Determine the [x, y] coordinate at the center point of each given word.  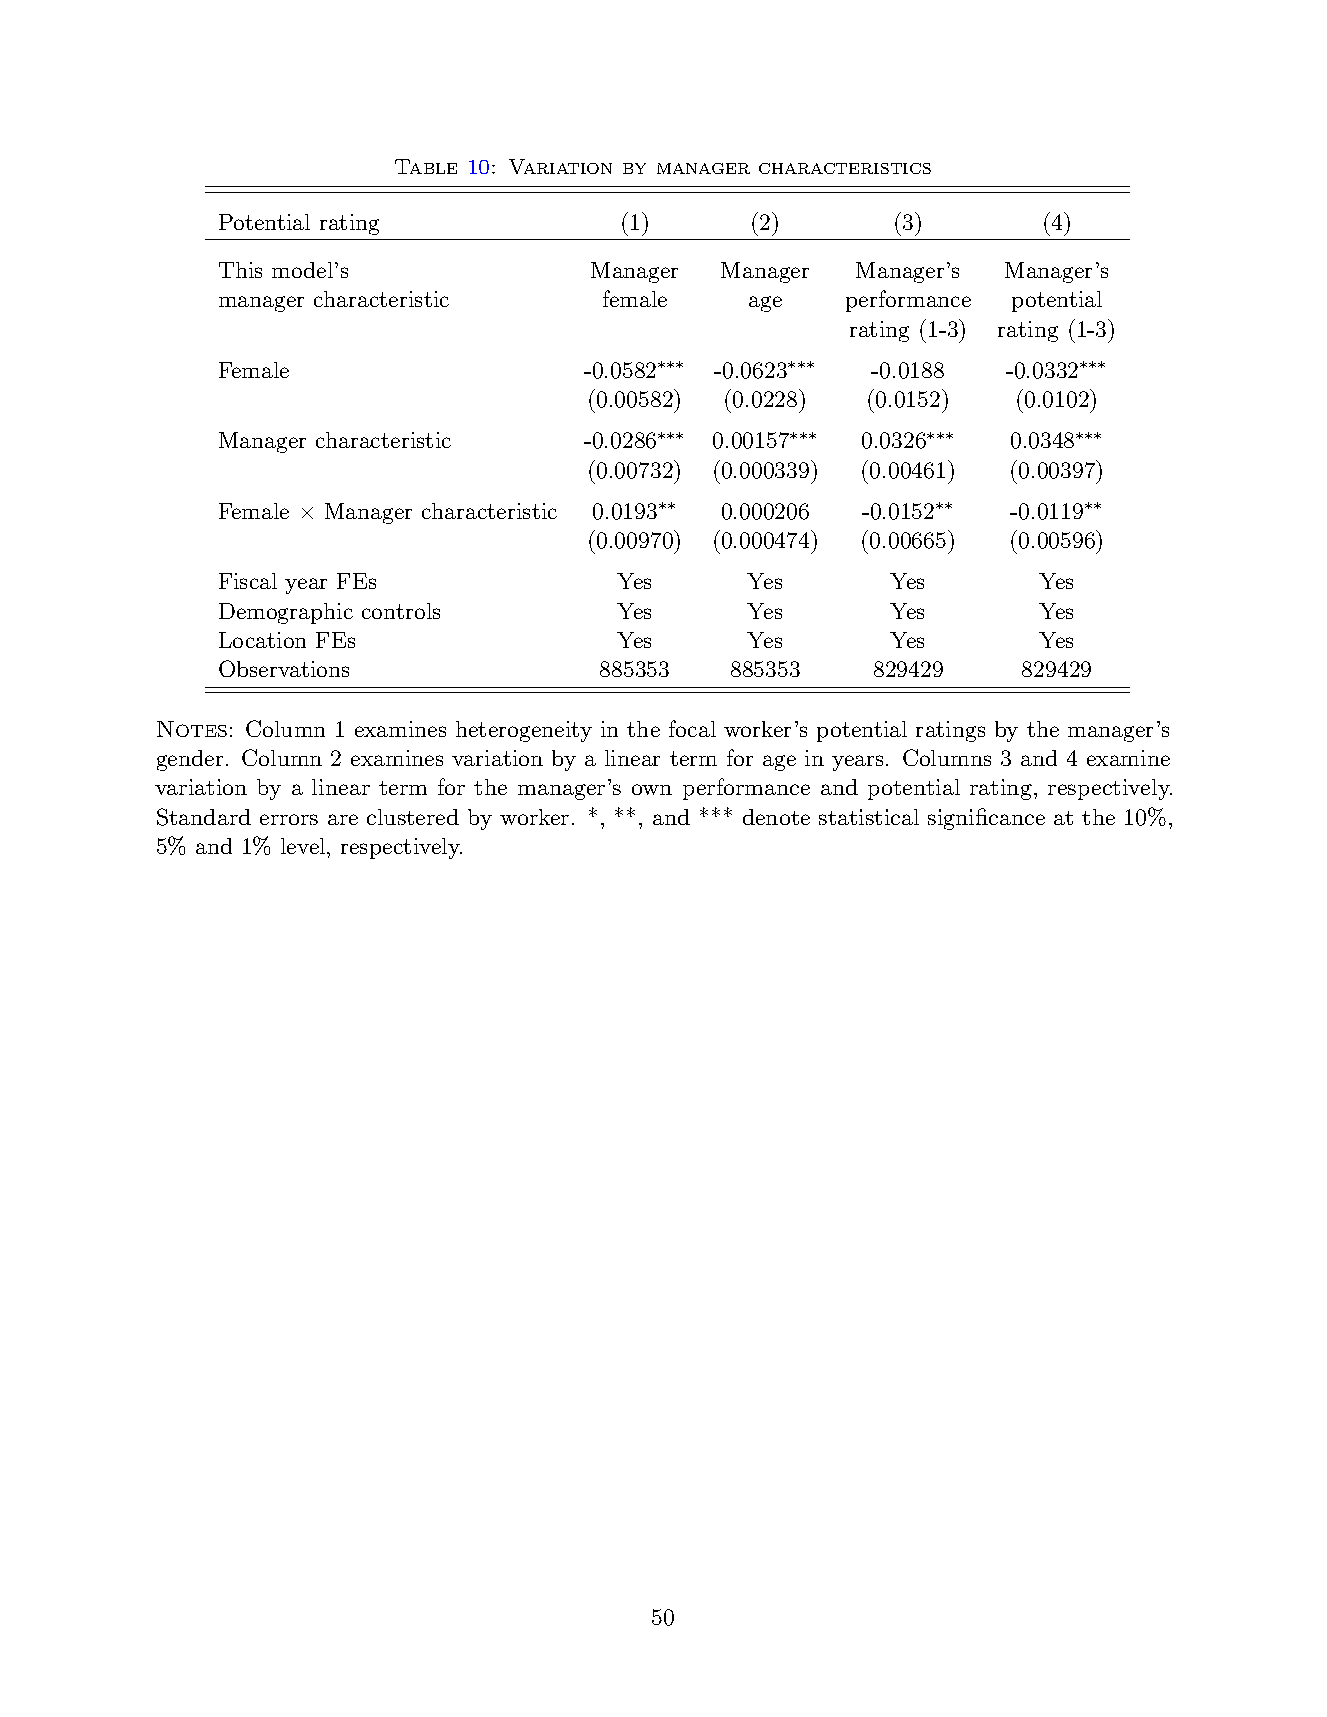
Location [262, 640]
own [652, 789]
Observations [284, 668]
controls [401, 611]
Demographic [286, 613]
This [240, 270]
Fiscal [248, 581]
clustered [413, 817]
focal [692, 728]
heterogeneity [524, 731]
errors [289, 819]
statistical [869, 817]
